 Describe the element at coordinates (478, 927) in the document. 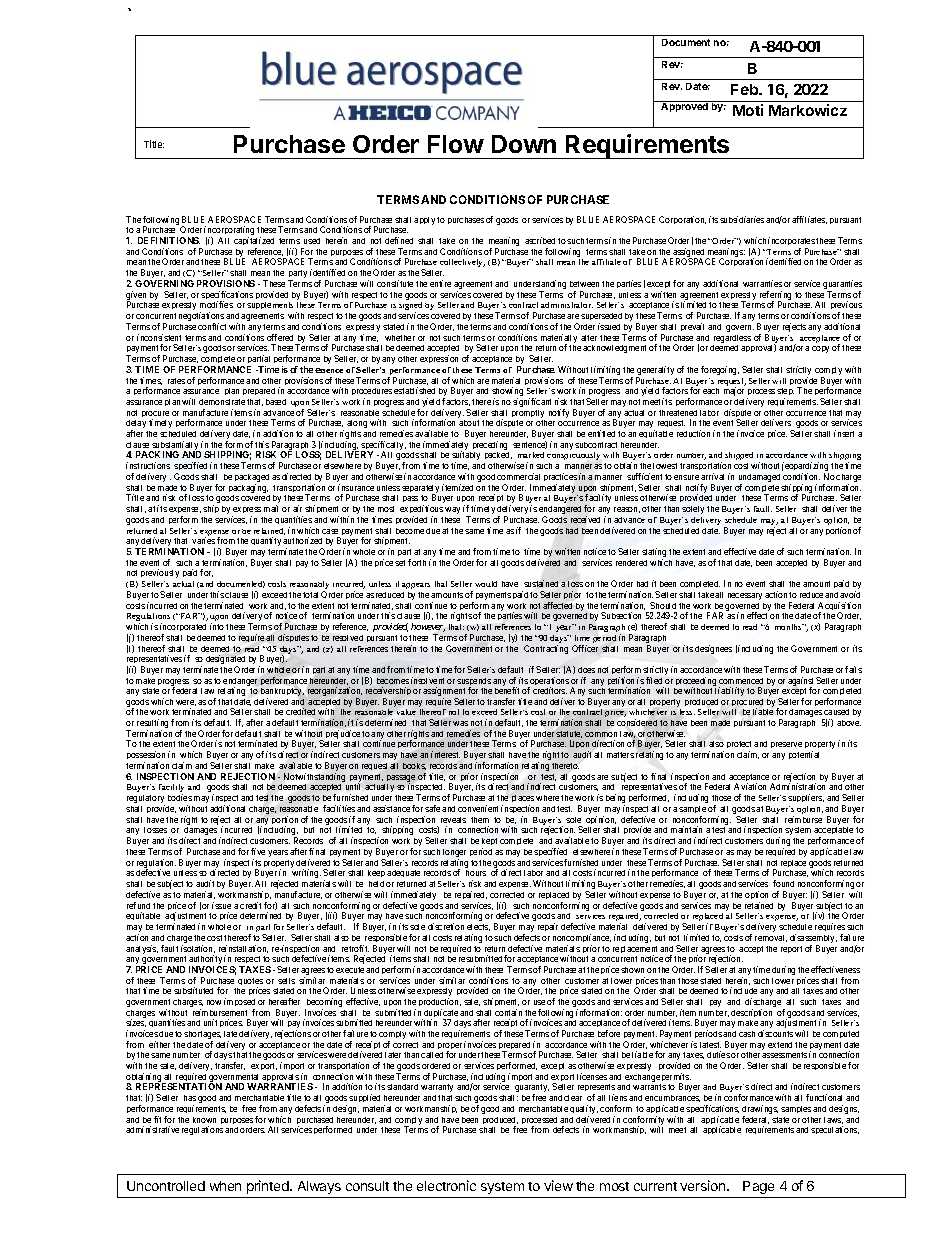

I see `elects` at that location.
